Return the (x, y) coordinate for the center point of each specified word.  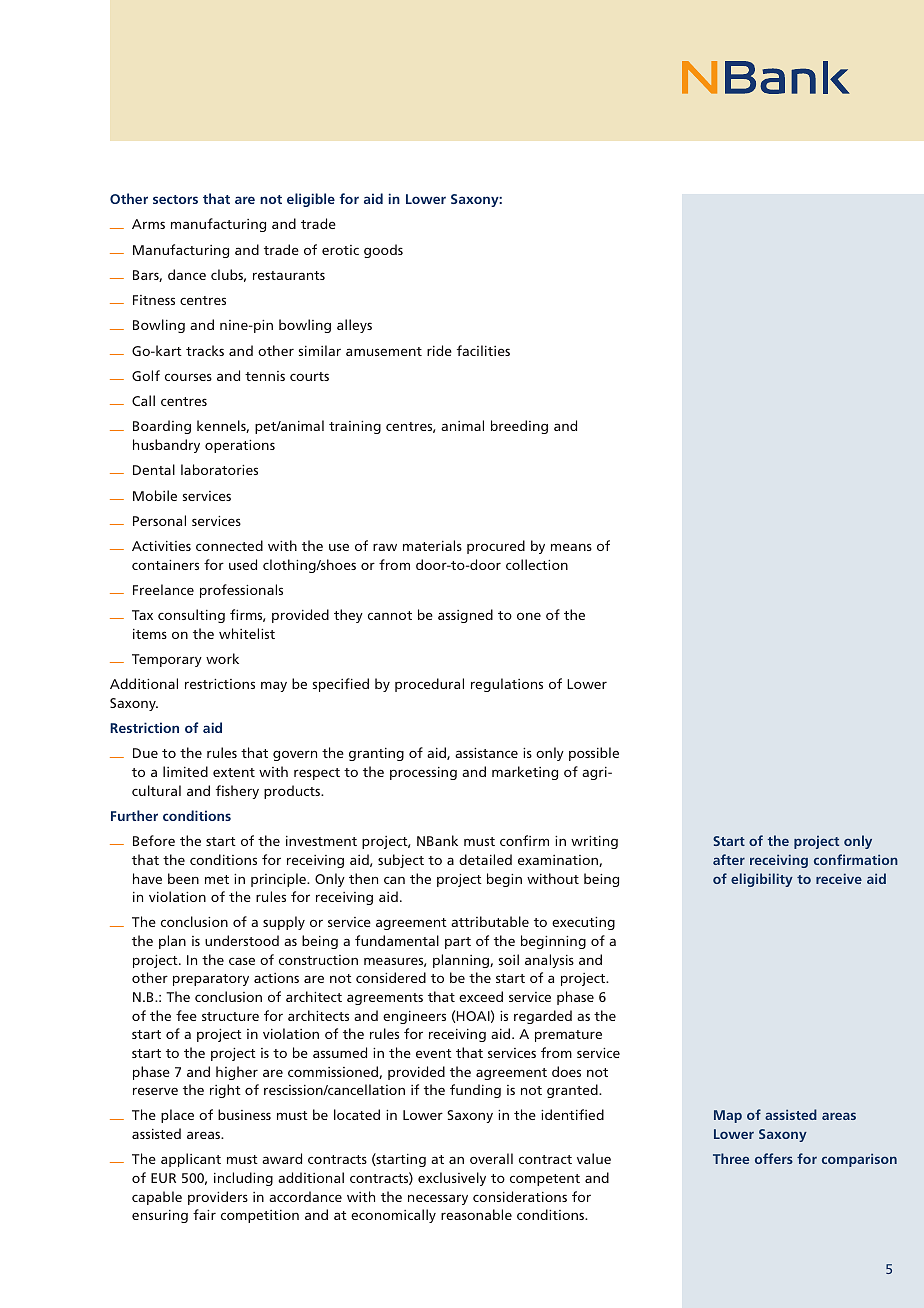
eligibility (762, 880)
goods (383, 251)
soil (509, 959)
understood (242, 940)
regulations (507, 685)
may (274, 686)
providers (218, 1198)
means (571, 547)
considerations (520, 1196)
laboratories (219, 469)
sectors (175, 199)
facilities (483, 350)
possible (594, 754)
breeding (519, 427)
